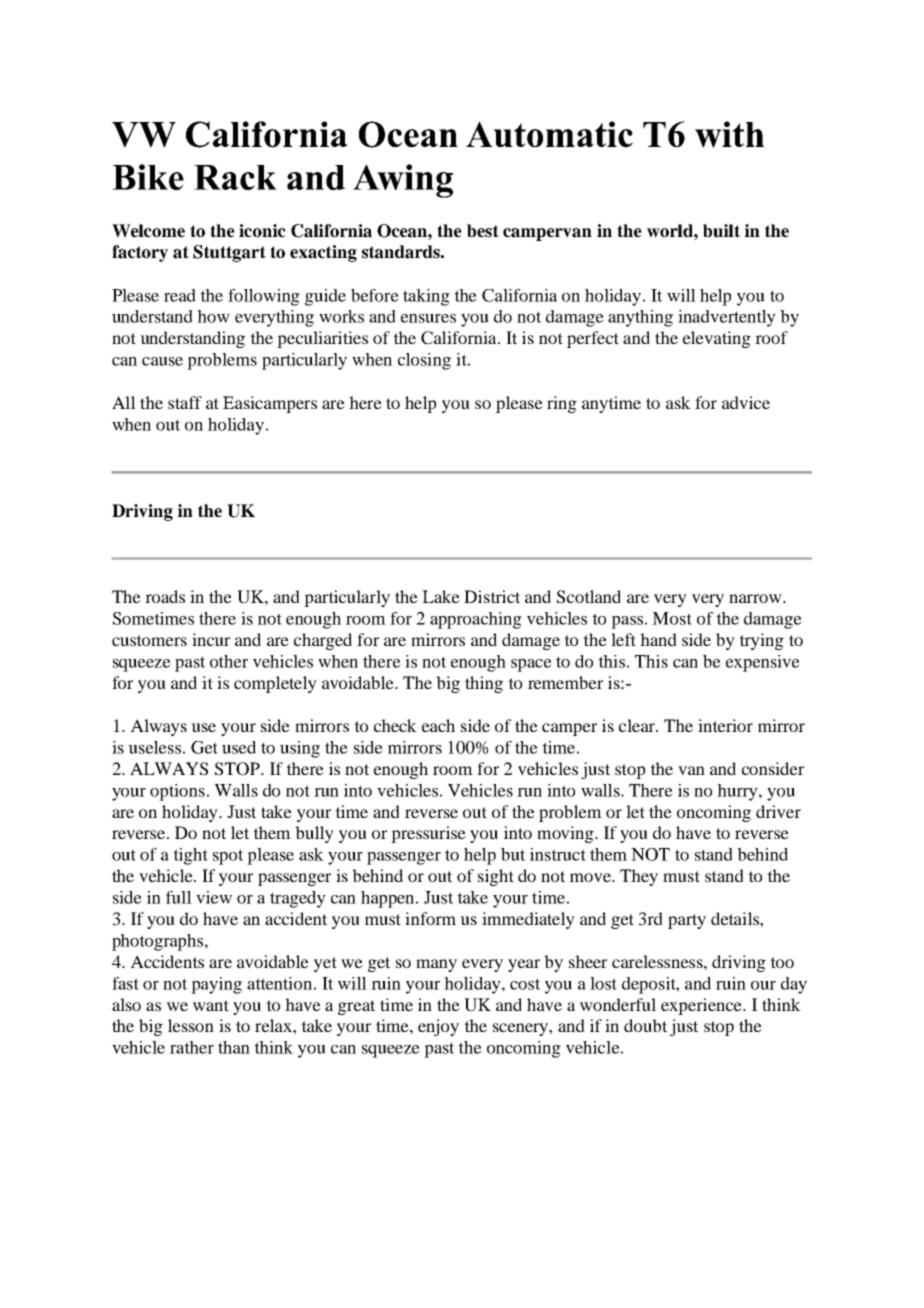 The image size is (924, 1308). I want to click on other, so click(229, 661).
